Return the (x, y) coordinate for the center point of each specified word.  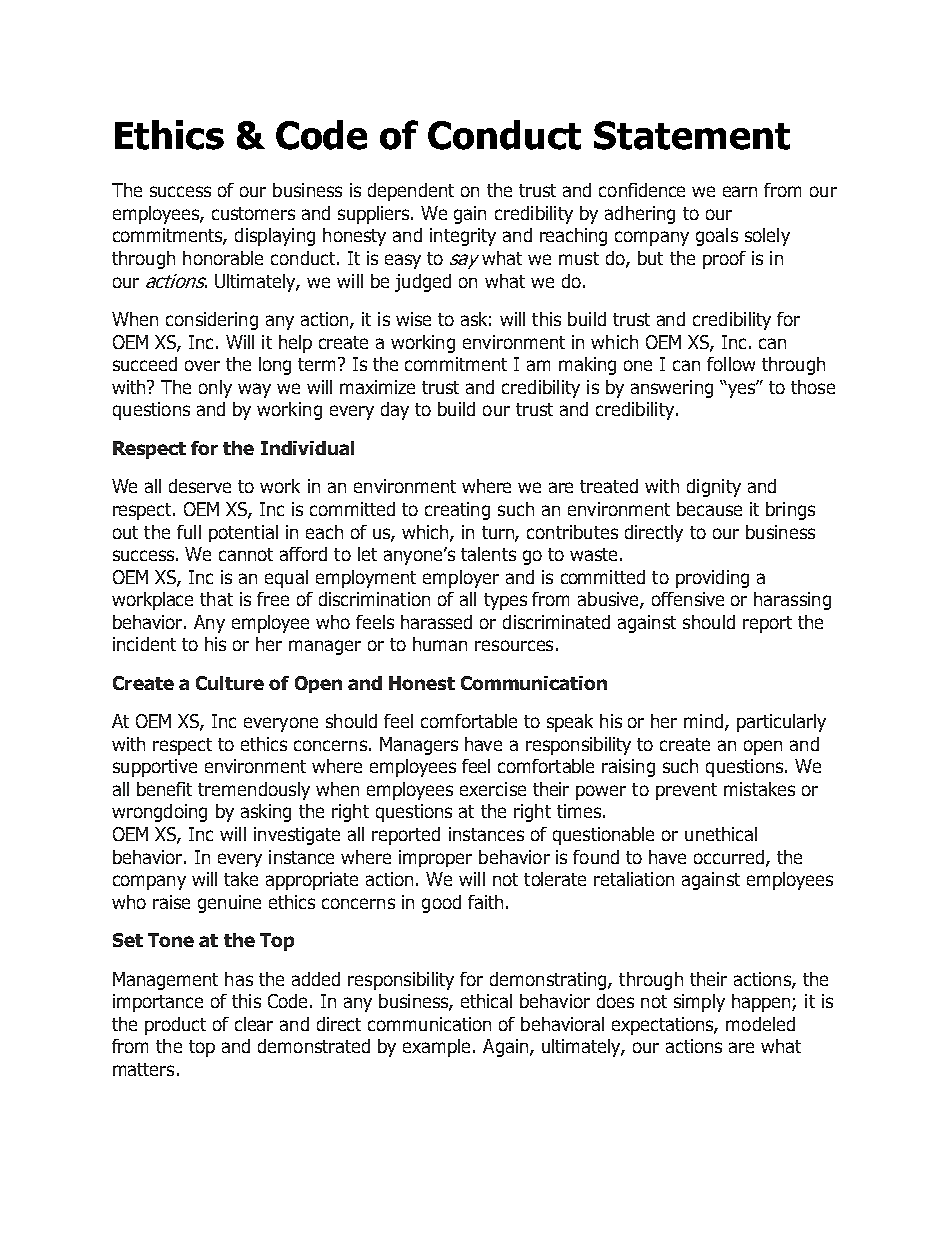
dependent (411, 192)
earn (740, 191)
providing (712, 579)
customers (253, 213)
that (216, 599)
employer (461, 579)
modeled (760, 1024)
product (175, 1026)
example (438, 1048)
